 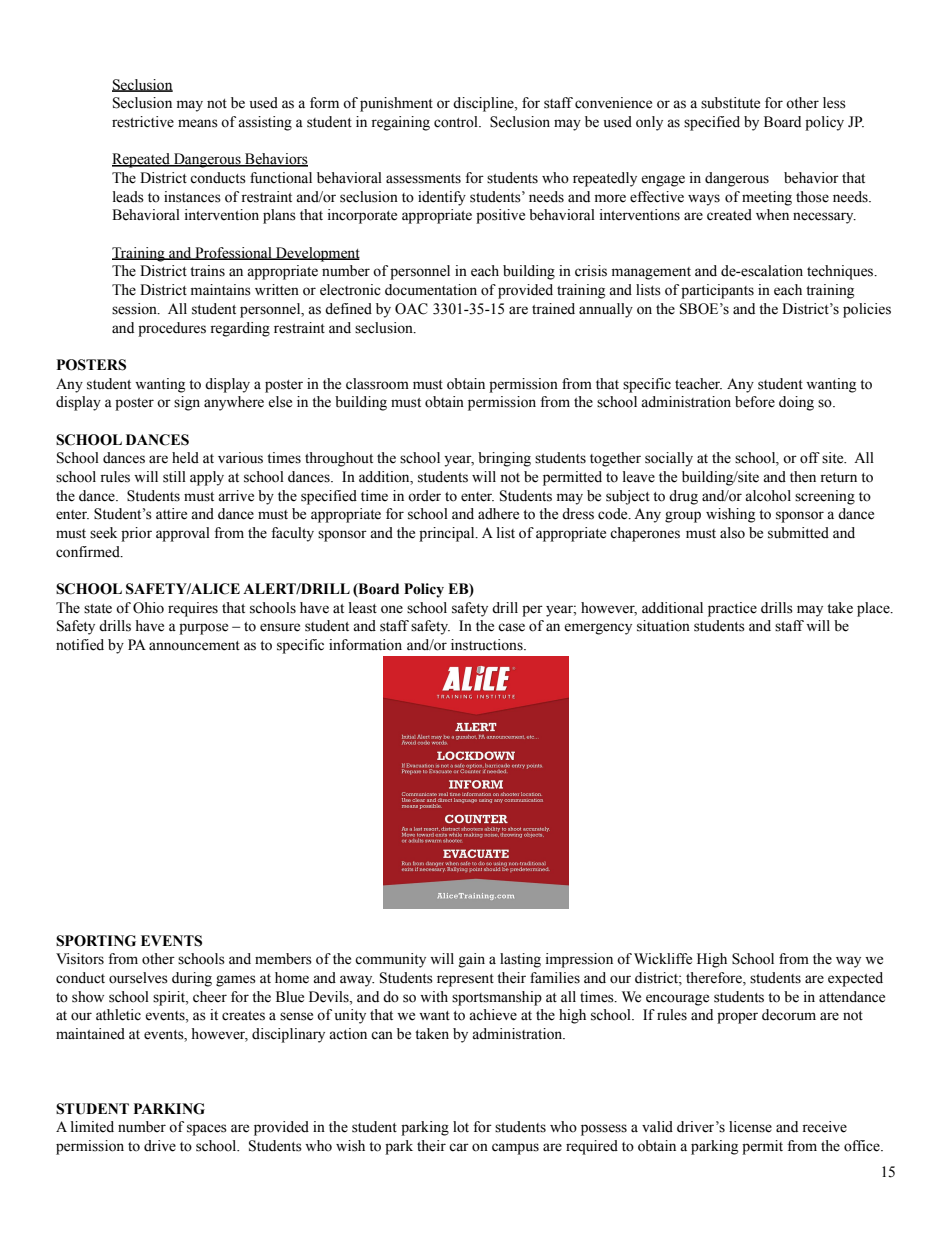 What do you see at coordinates (203, 629) in the screenshot?
I see `purpose` at bounding box center [203, 629].
